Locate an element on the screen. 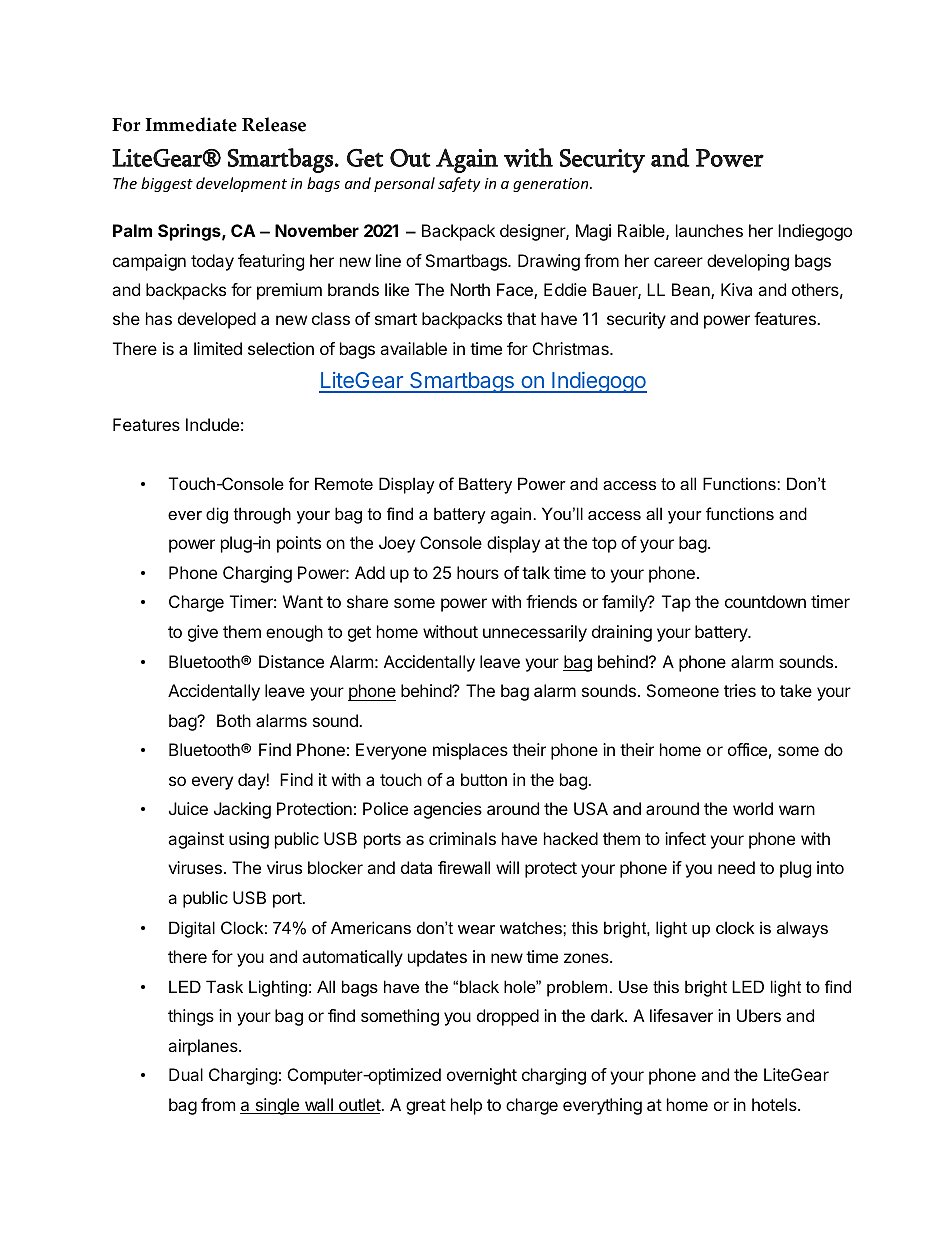 This screenshot has width=952, height=1233. countdown is located at coordinates (765, 601).
